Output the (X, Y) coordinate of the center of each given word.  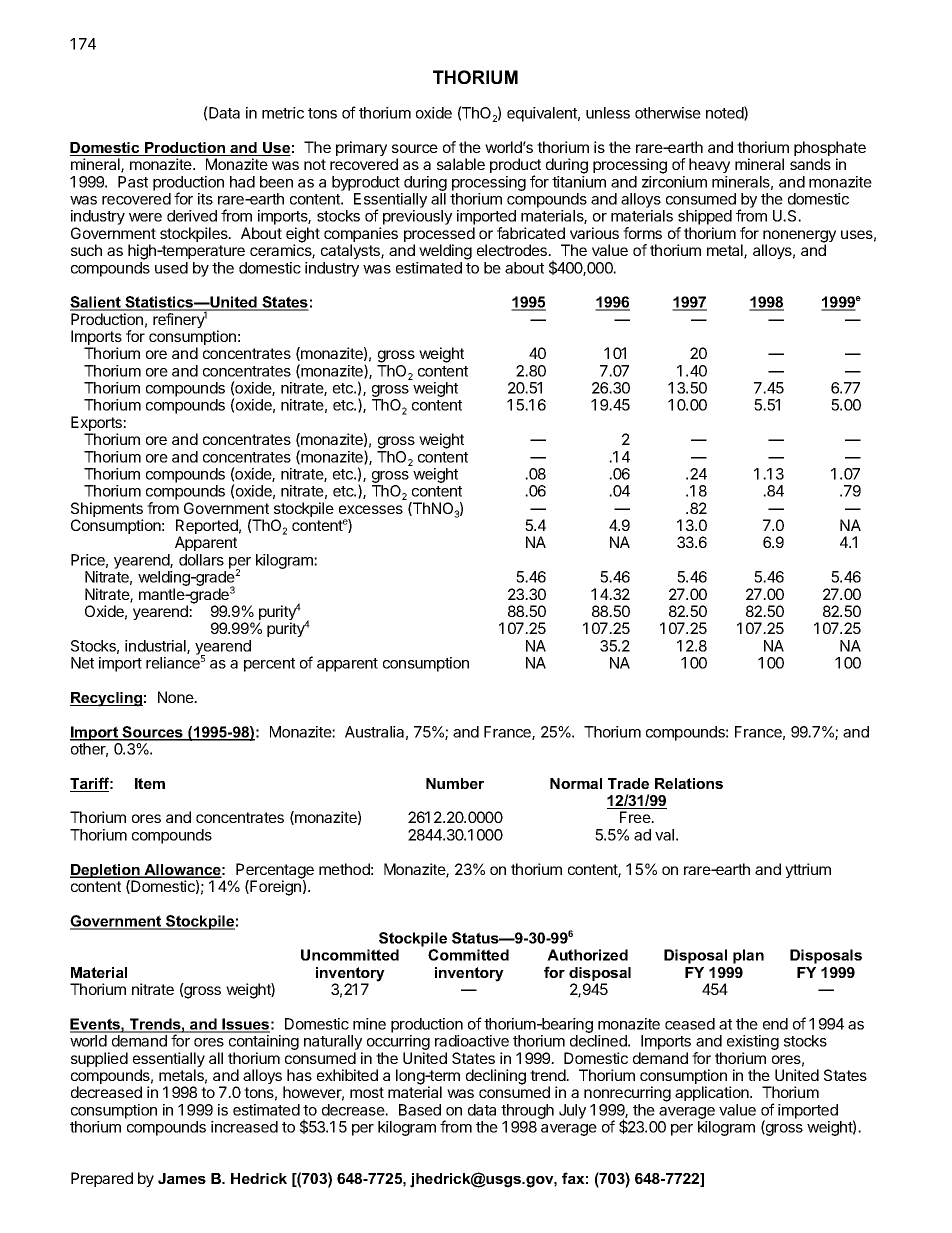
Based (420, 1110)
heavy (709, 165)
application (713, 1093)
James (182, 1178)
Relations (689, 783)
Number (455, 783)
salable (461, 164)
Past (133, 182)
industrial (156, 647)
